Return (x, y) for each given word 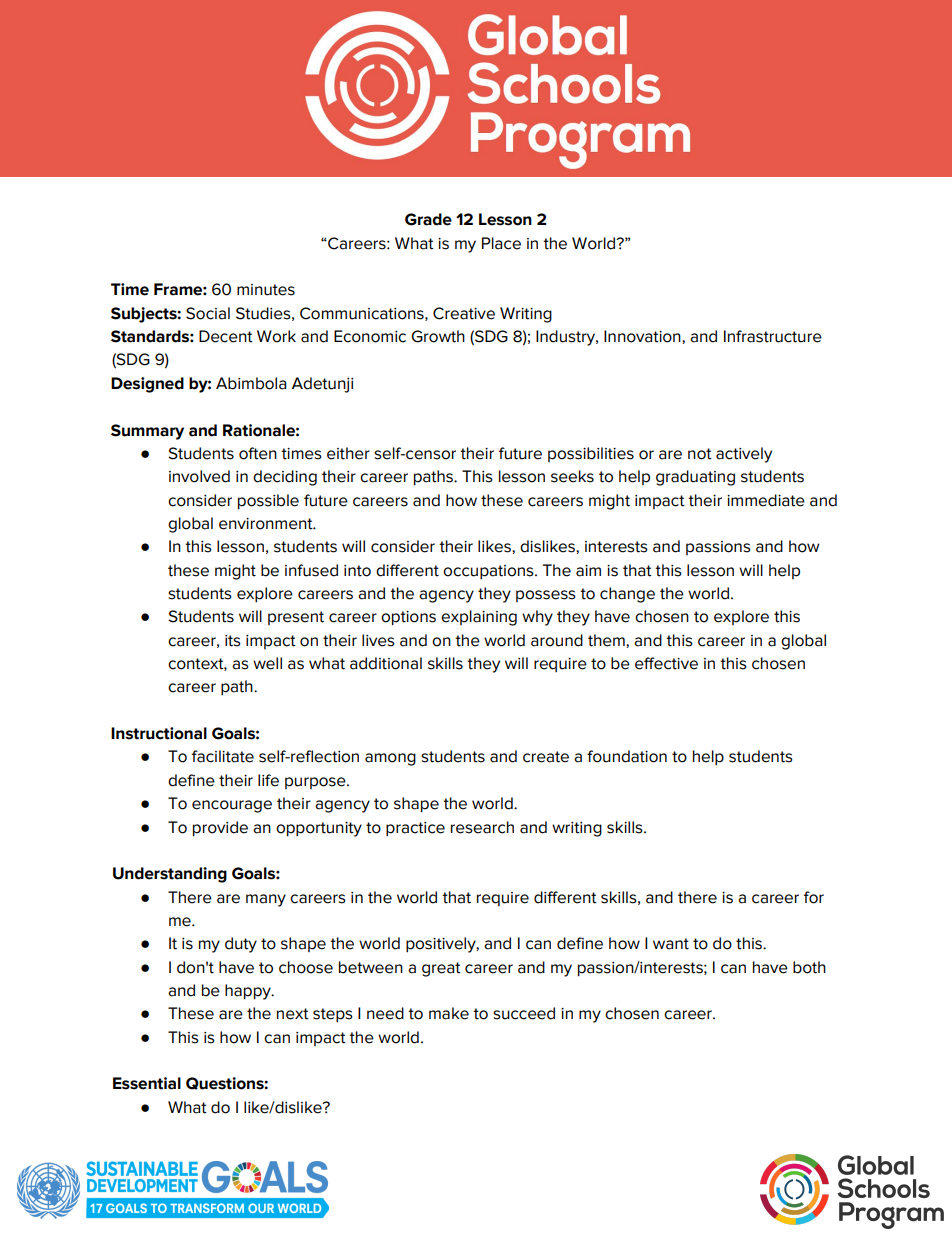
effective (666, 663)
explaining (479, 618)
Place (501, 243)
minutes (266, 290)
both (809, 967)
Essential (147, 1083)
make (449, 1013)
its (233, 641)
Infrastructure (773, 336)
